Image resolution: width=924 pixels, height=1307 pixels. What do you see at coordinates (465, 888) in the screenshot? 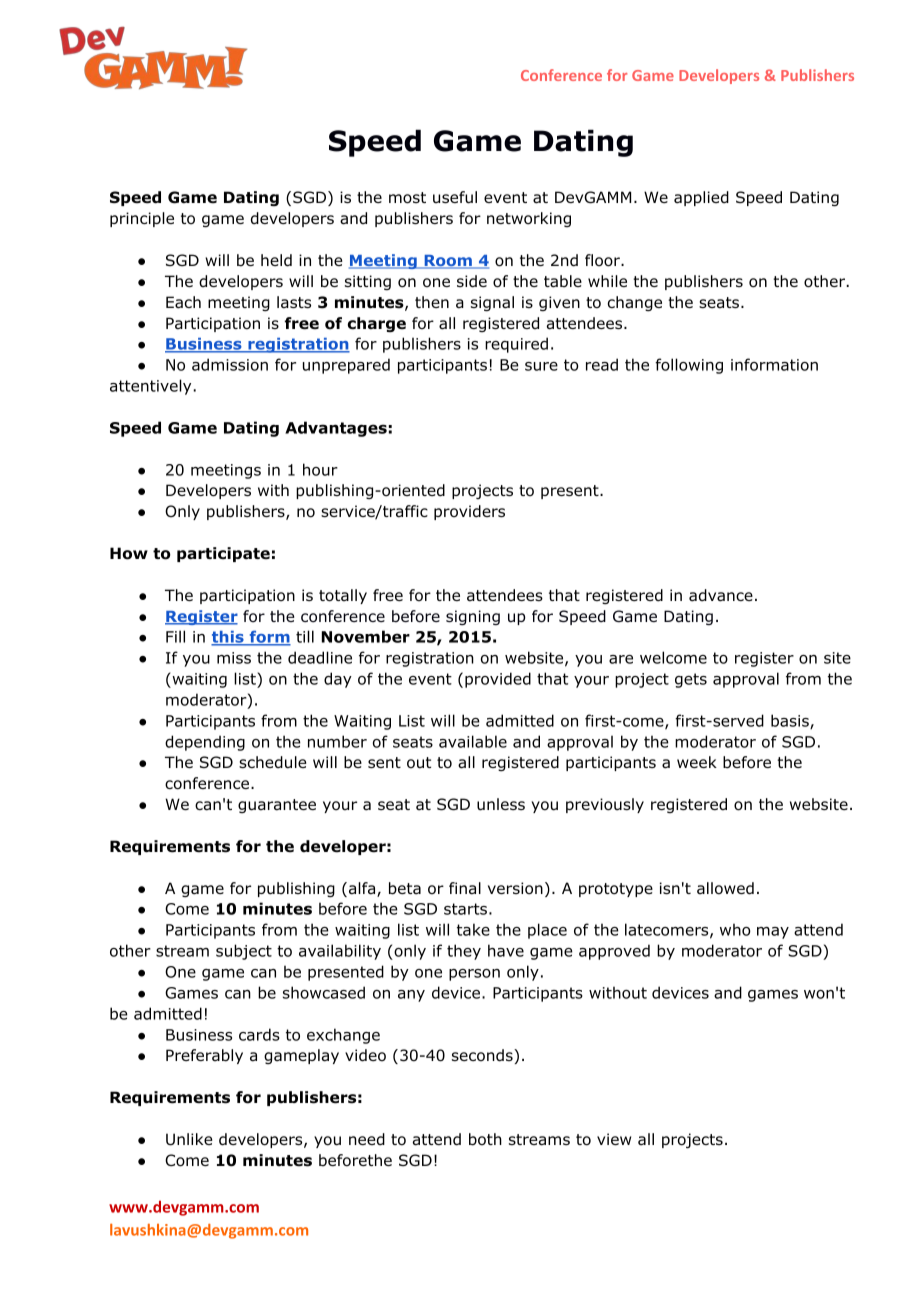
I see `final` at bounding box center [465, 888].
